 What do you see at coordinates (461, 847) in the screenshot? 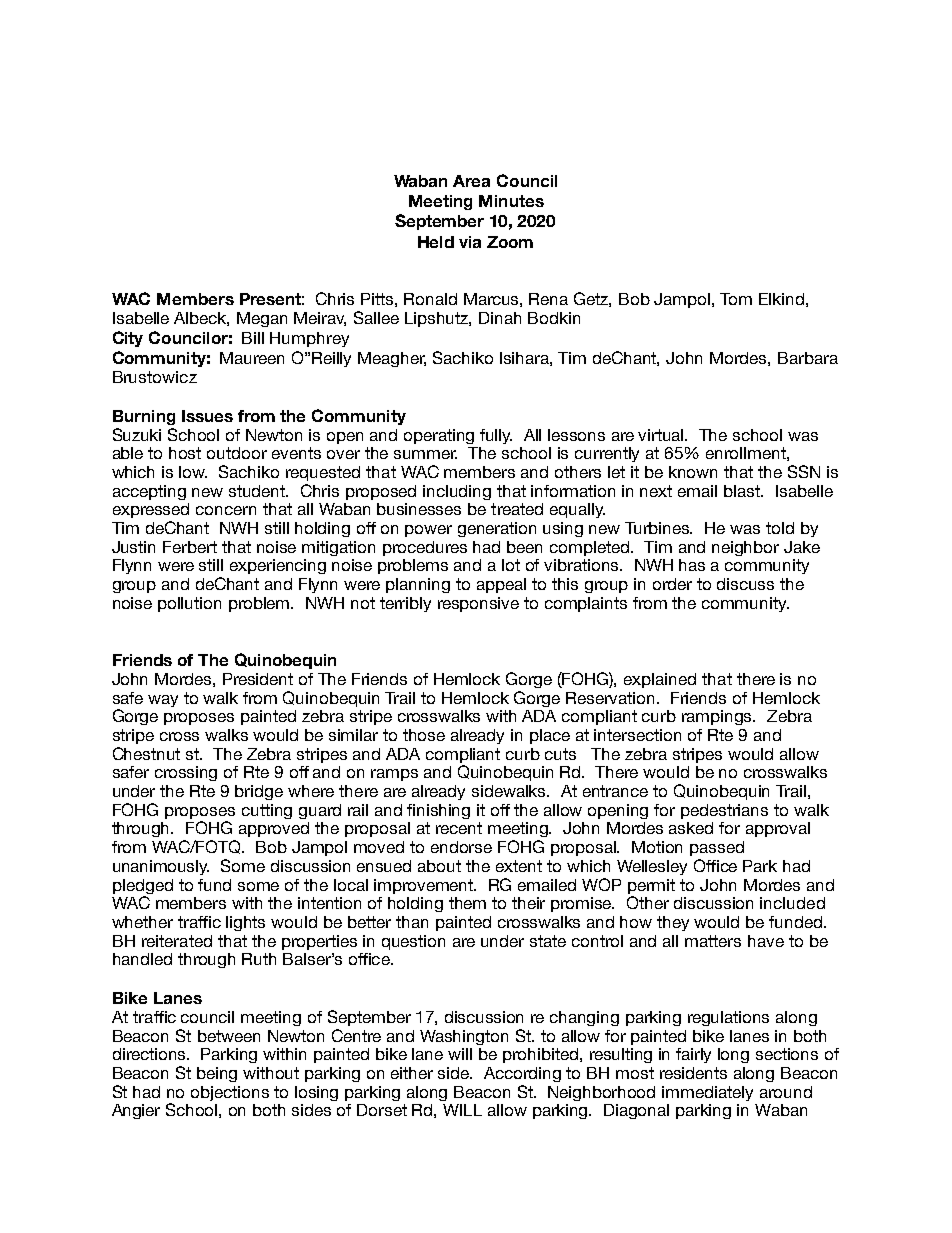
I see `endorse` at bounding box center [461, 847].
